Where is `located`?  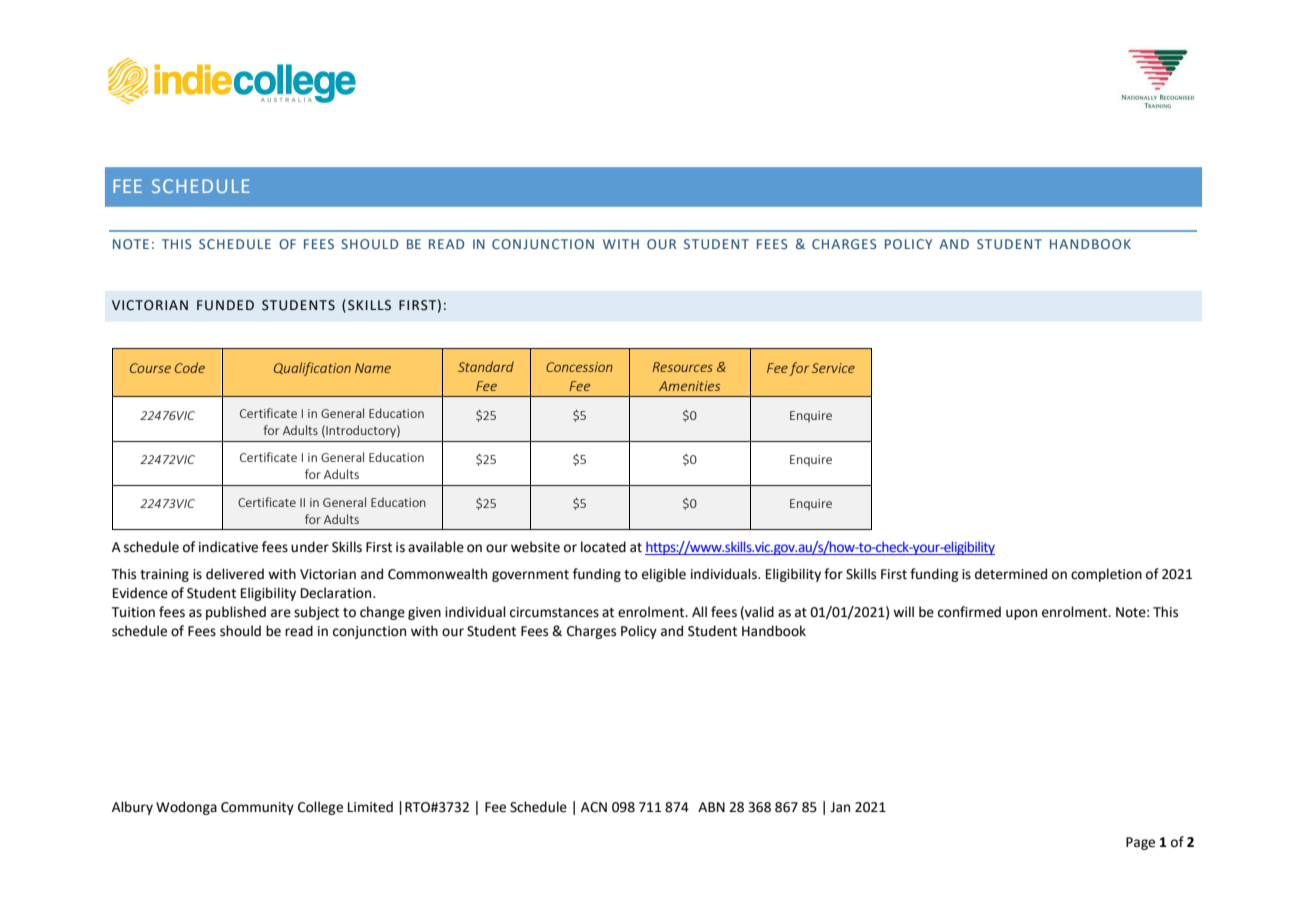
located is located at coordinates (603, 547).
